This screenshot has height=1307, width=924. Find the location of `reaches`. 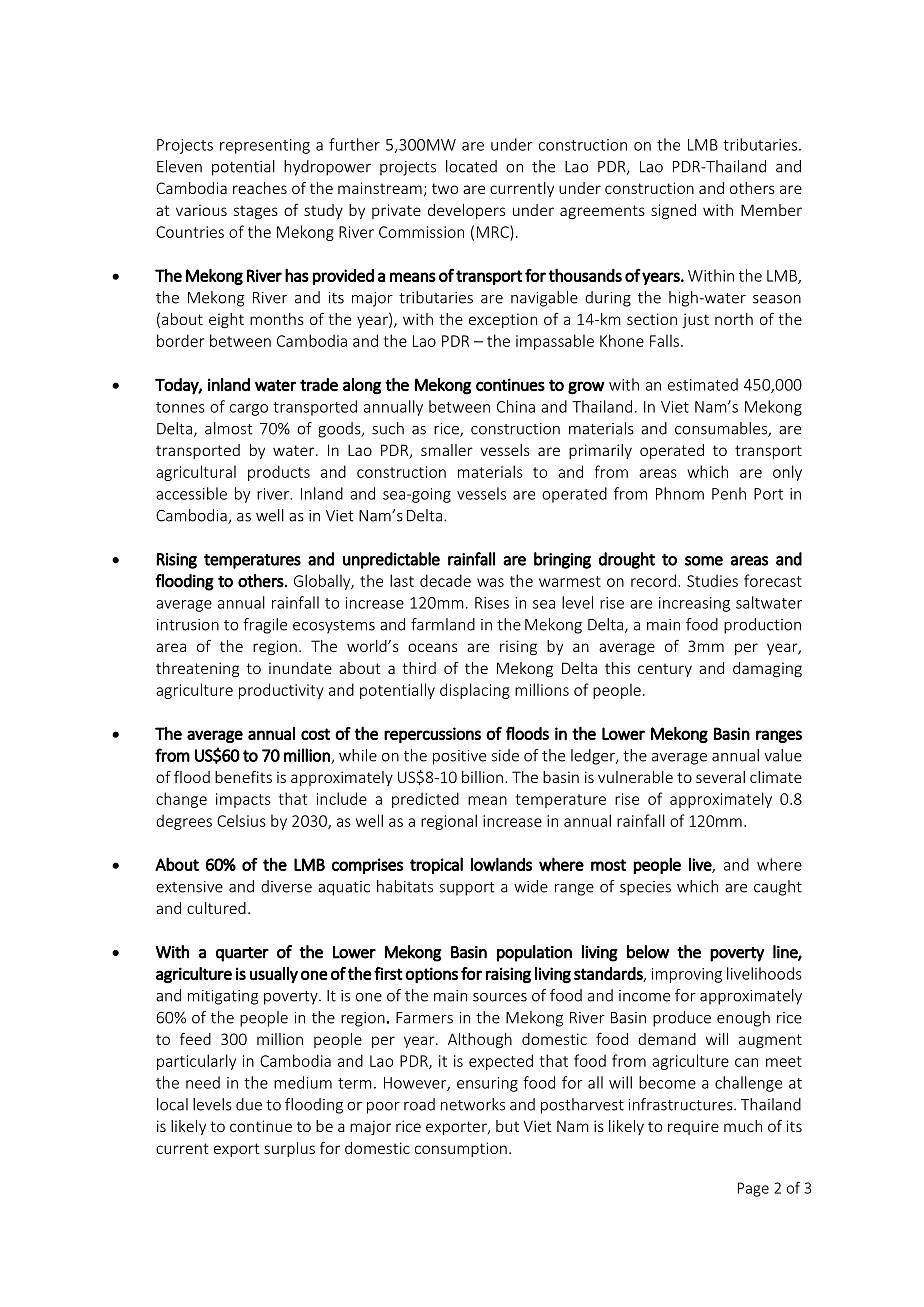

reaches is located at coordinates (260, 188).
